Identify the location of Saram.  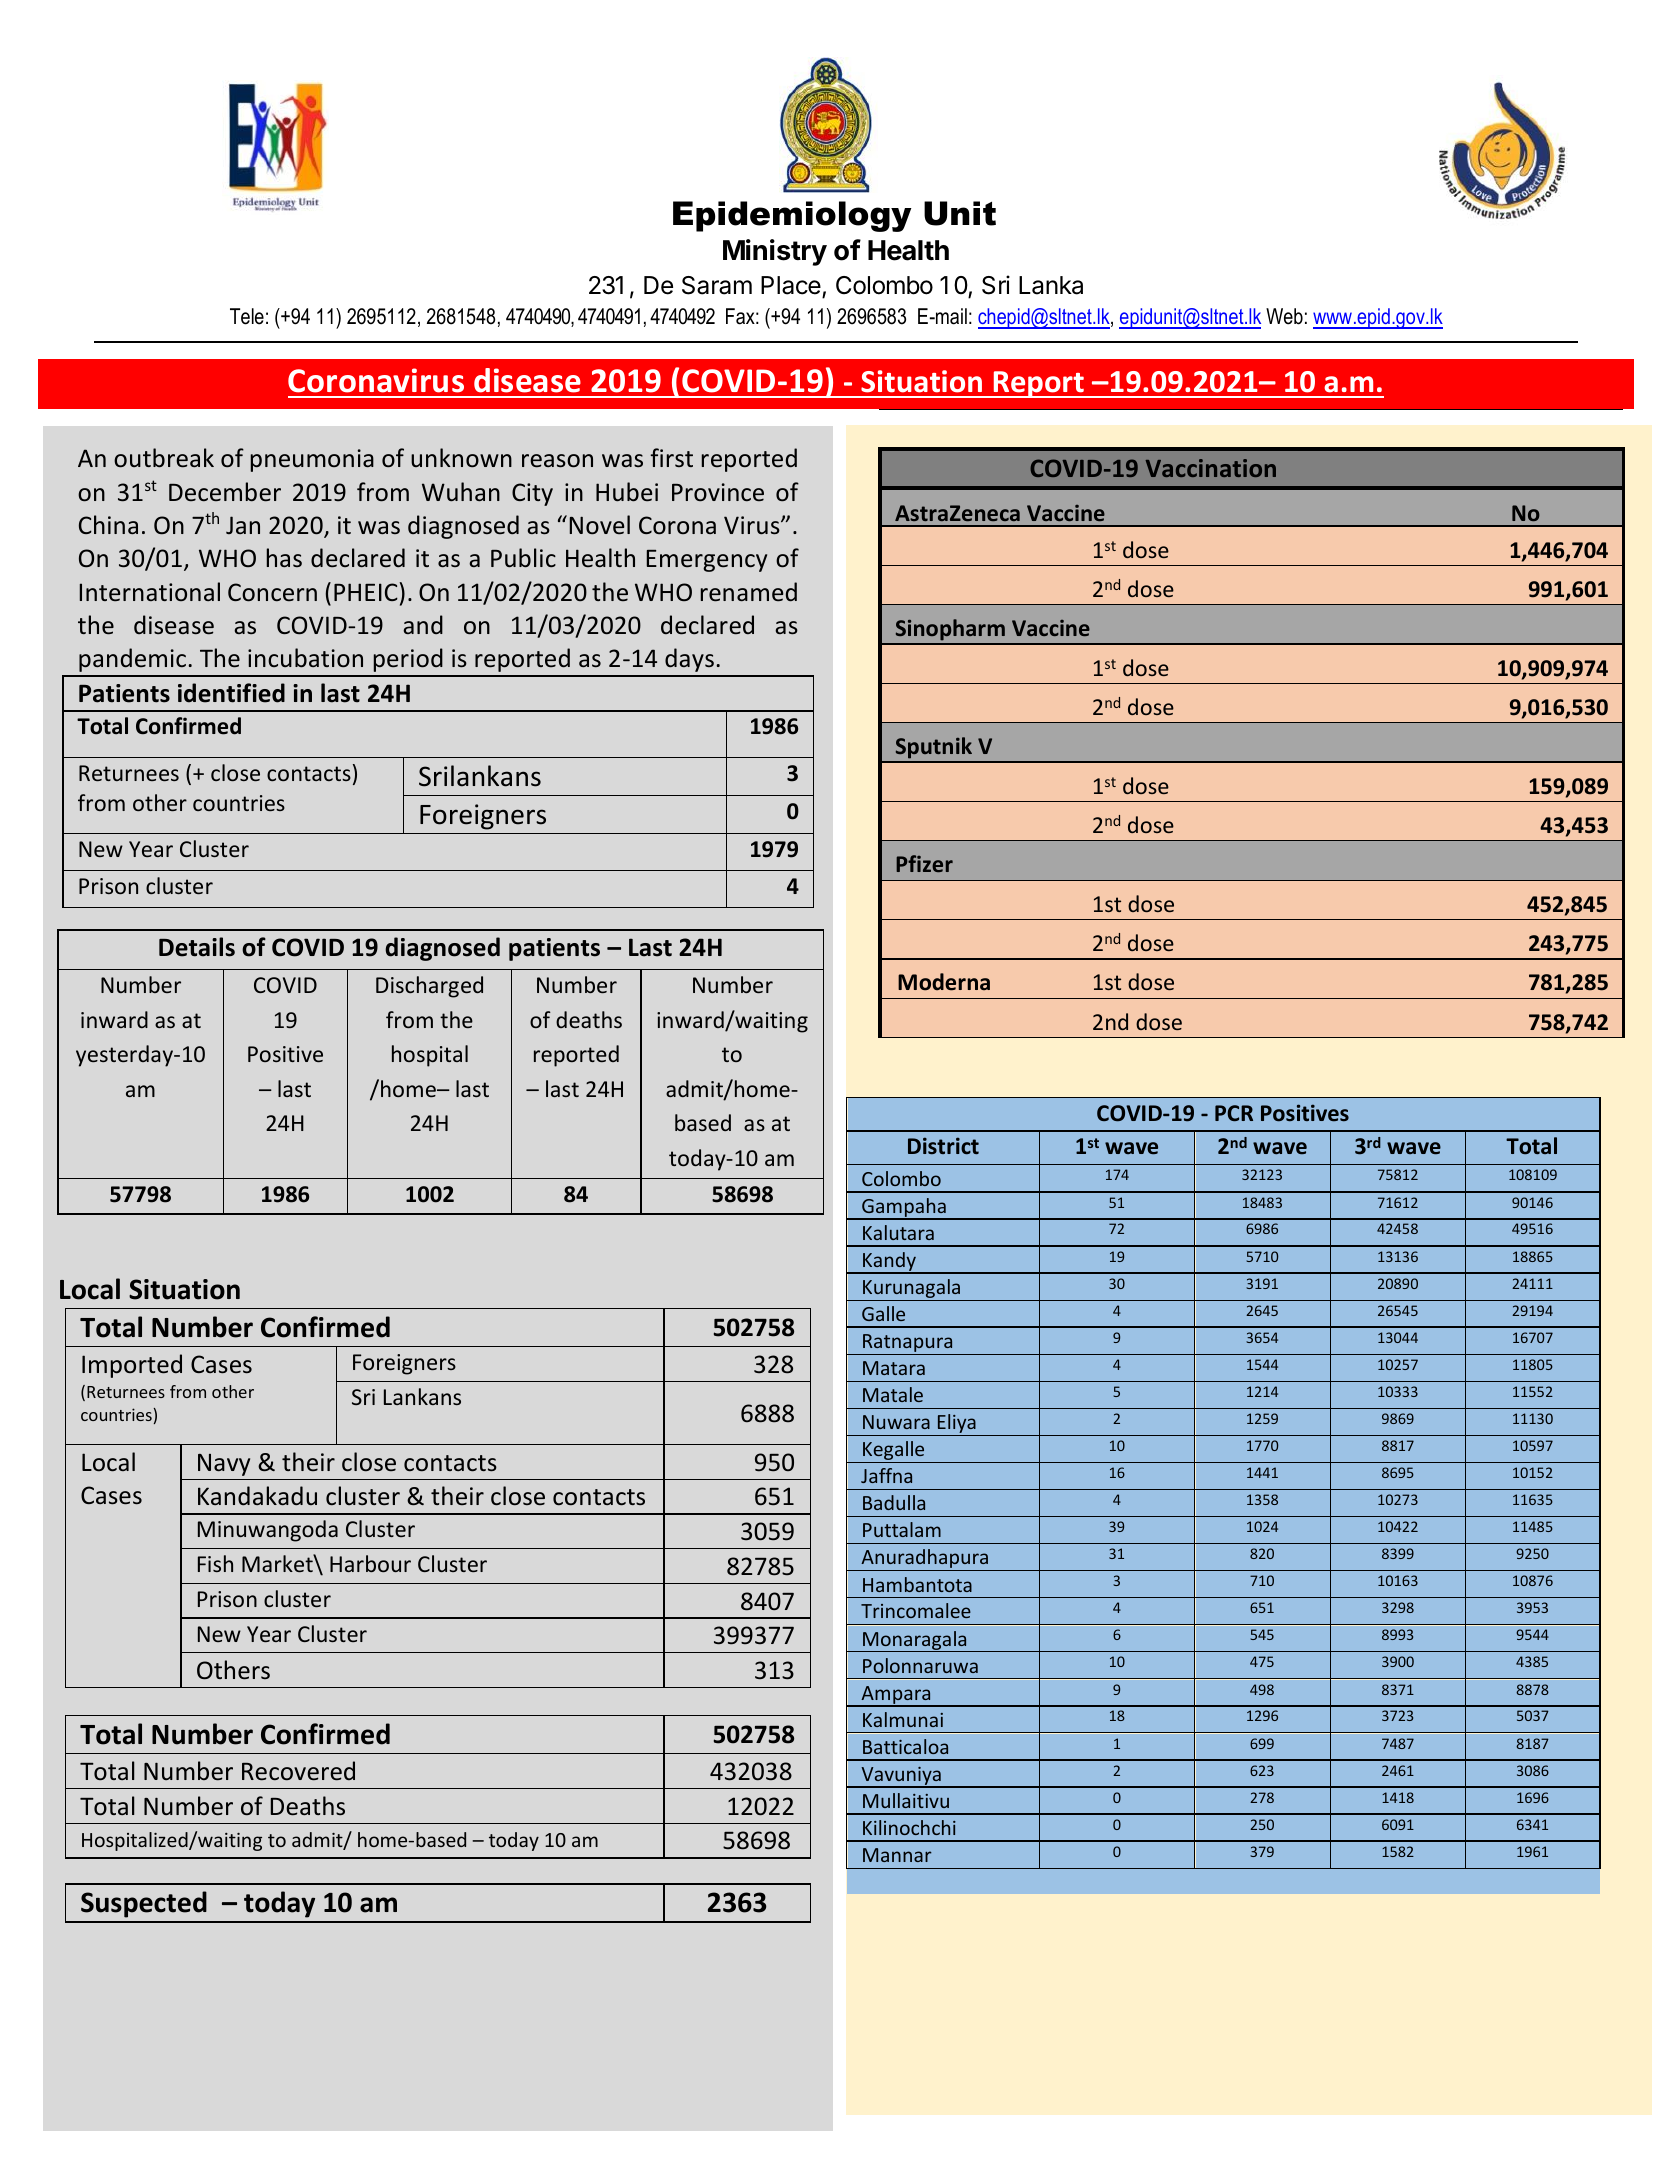
(717, 285).
